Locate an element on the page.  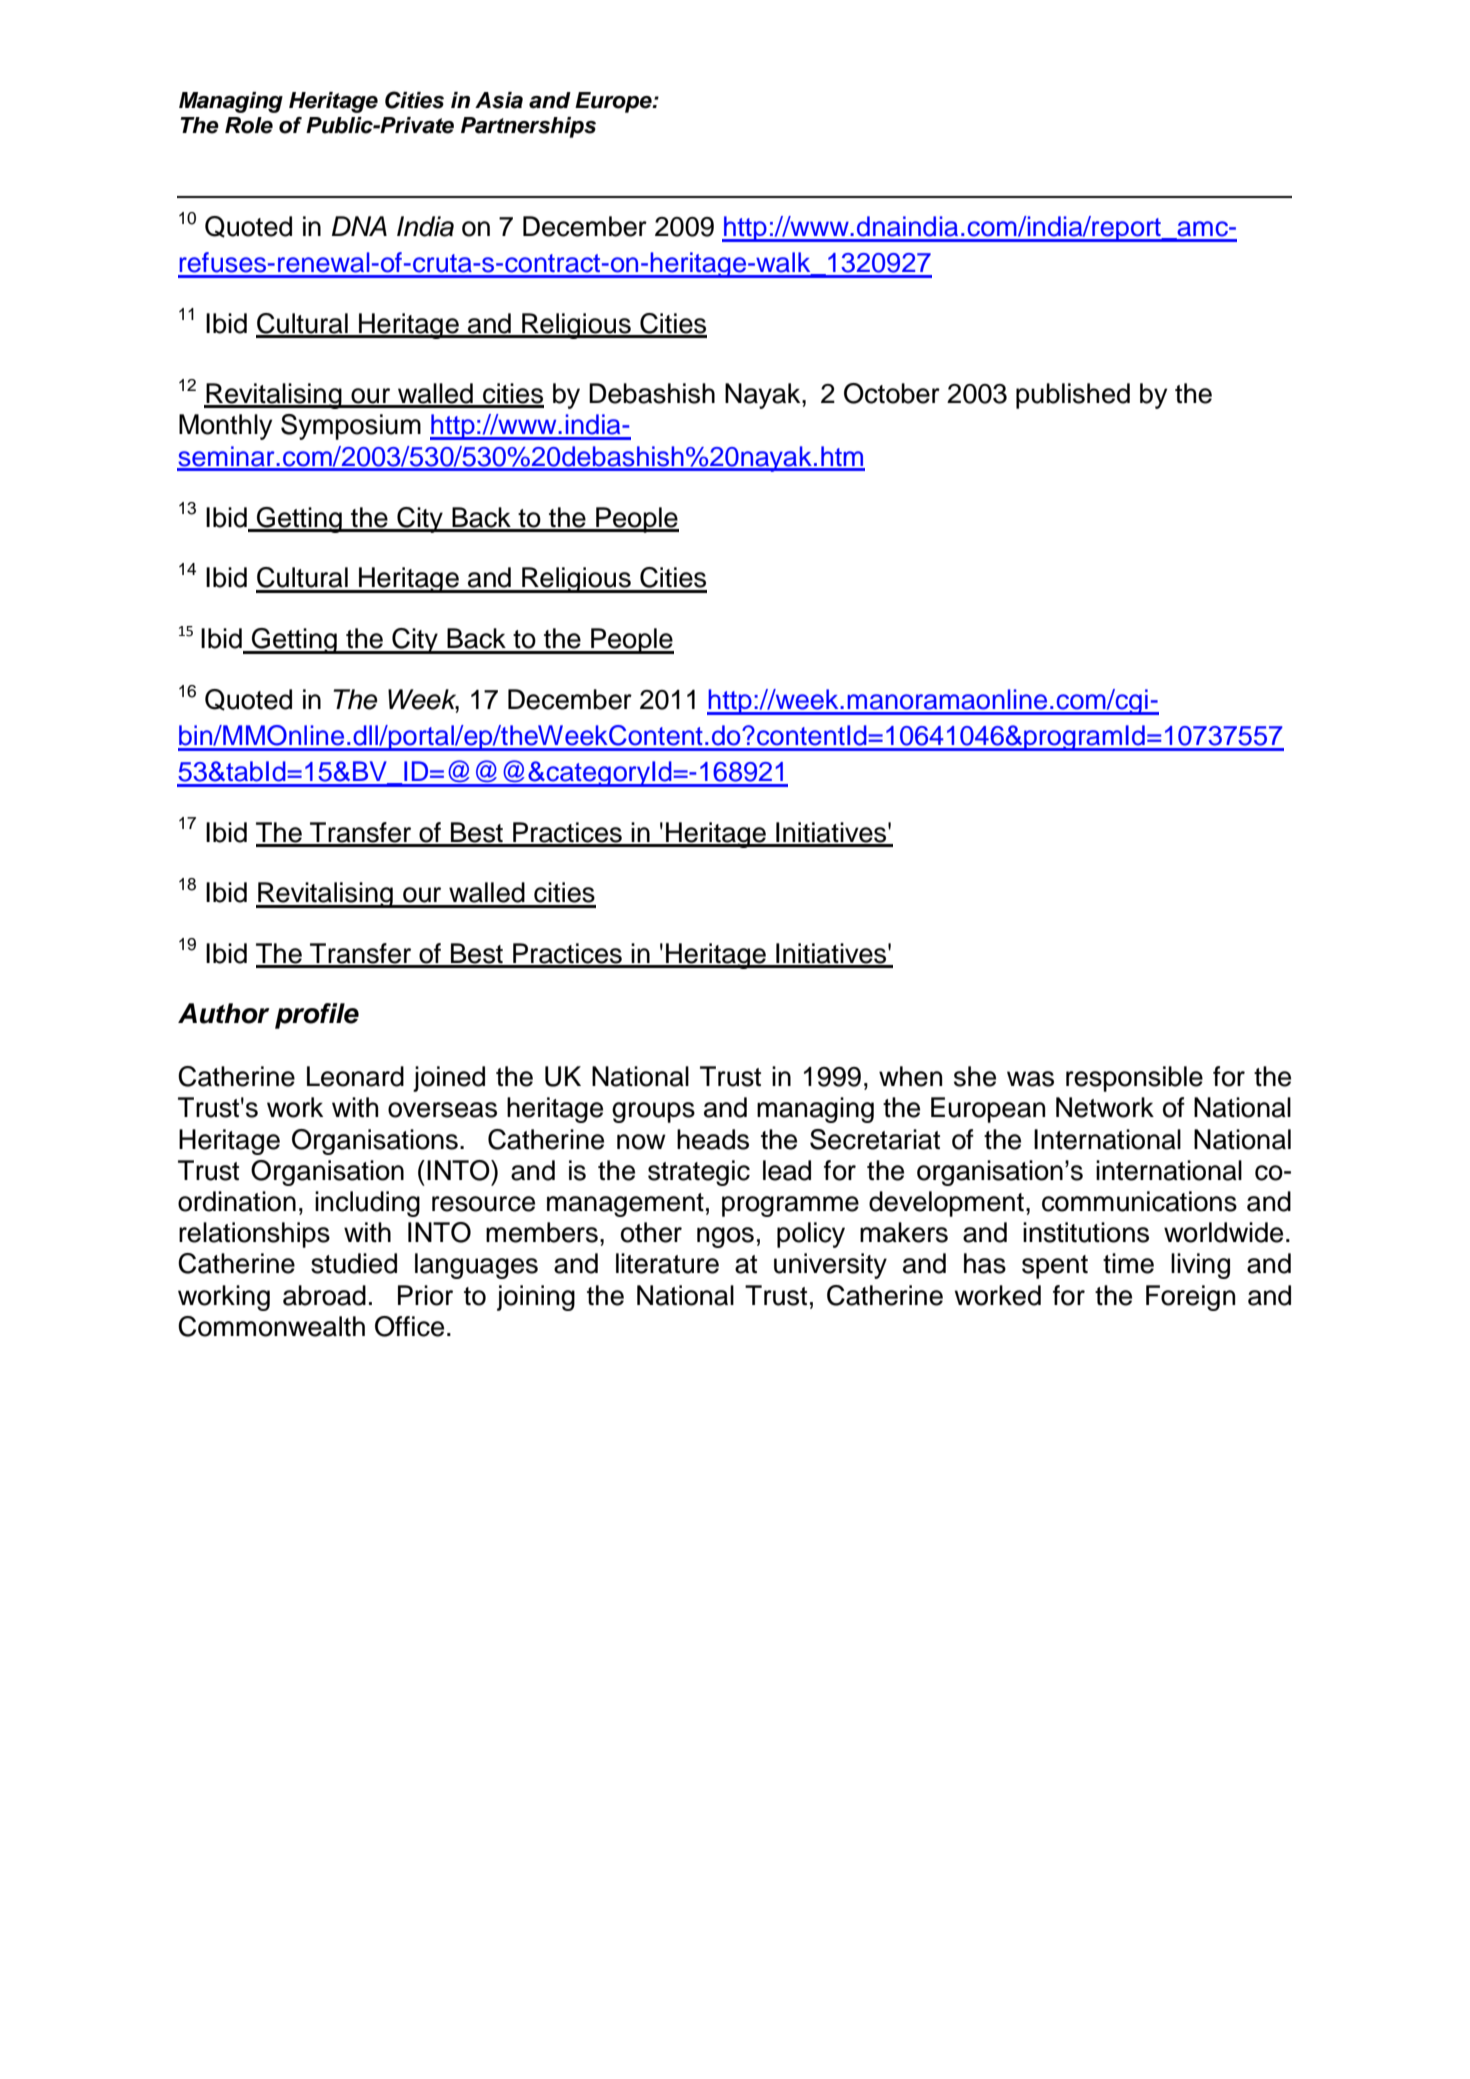
Symposium is located at coordinates (351, 427).
